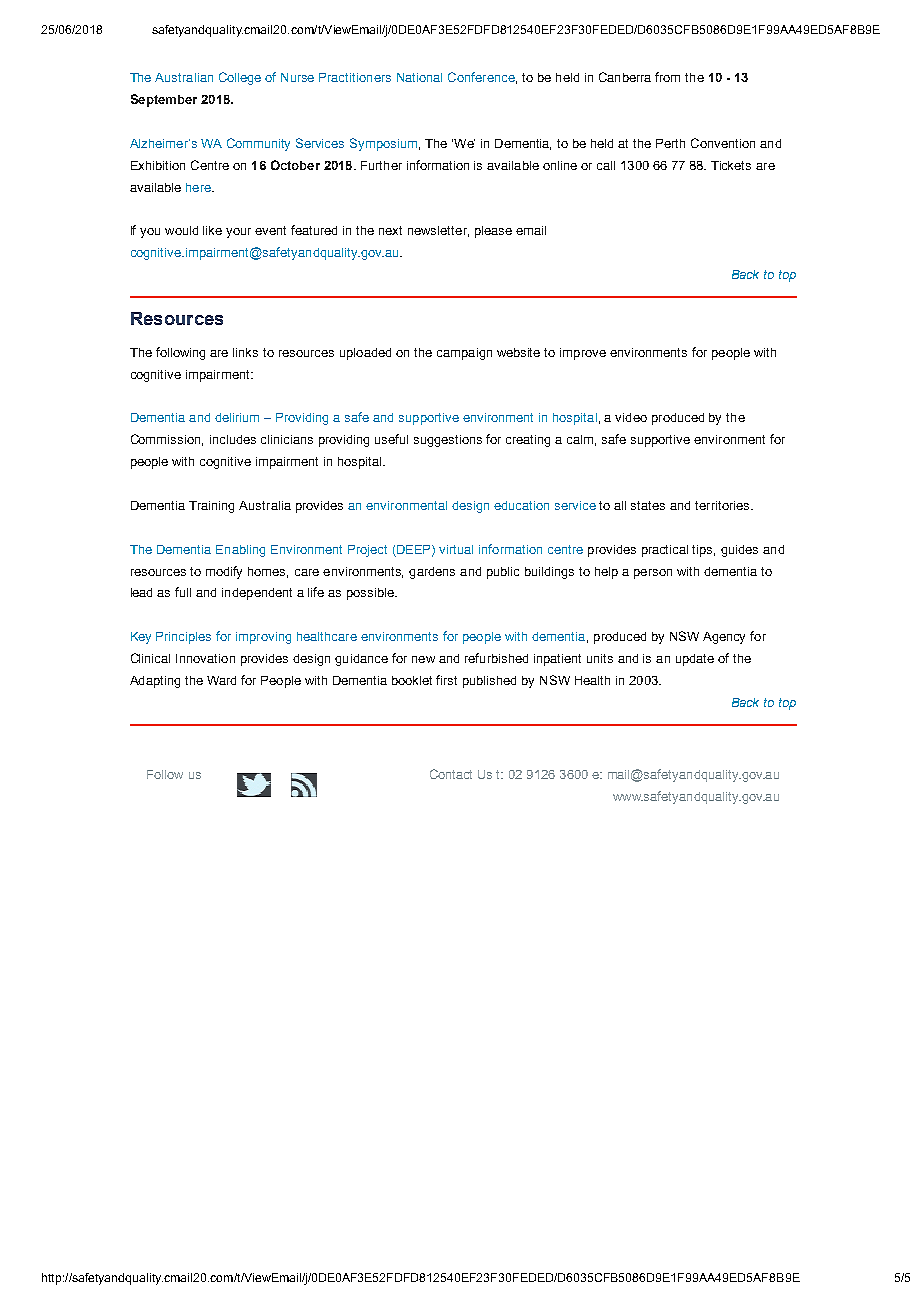 The width and height of the image is (924, 1308). I want to click on improve, so click(583, 354).
